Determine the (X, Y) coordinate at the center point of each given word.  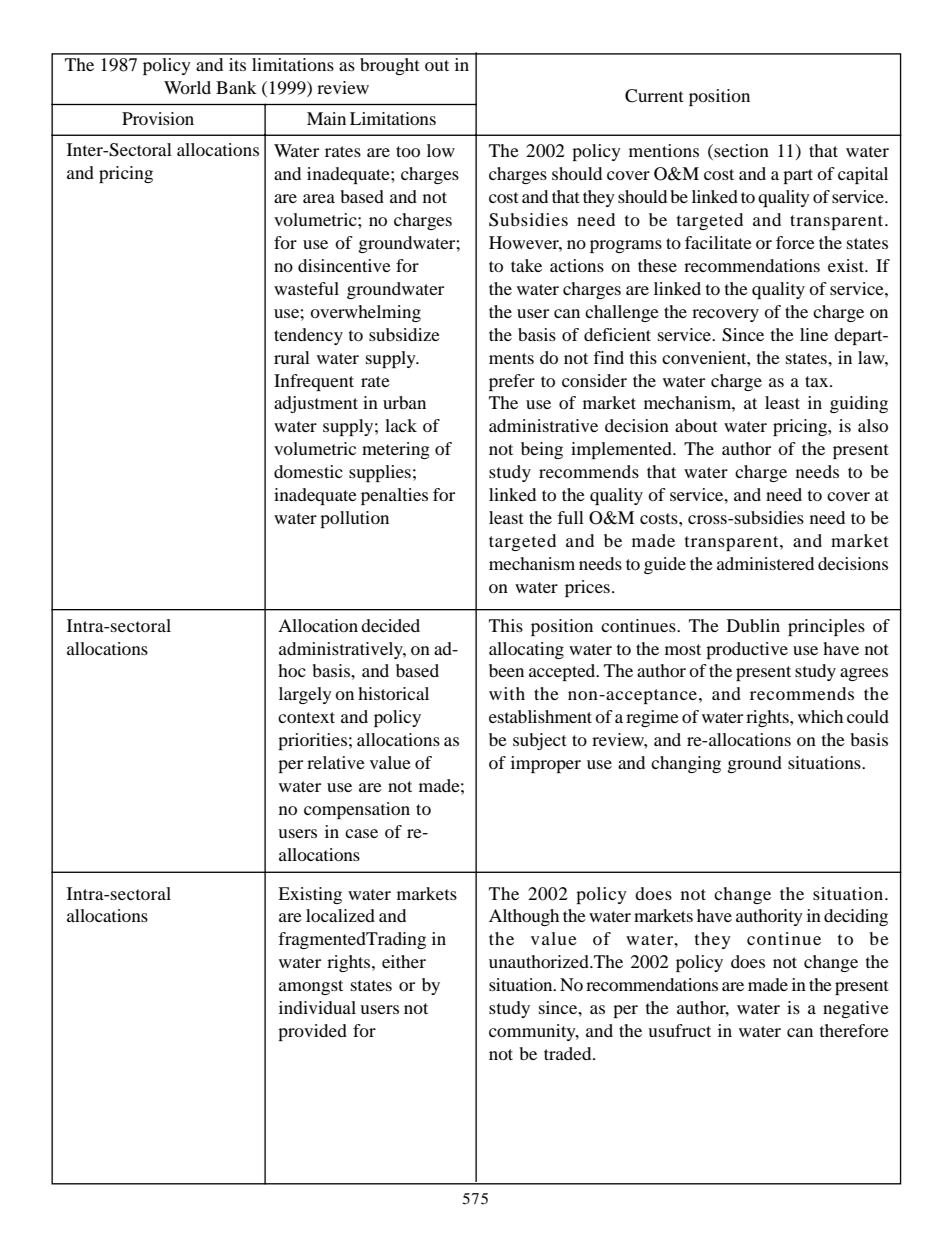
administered (765, 563)
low (441, 150)
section (740, 152)
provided (312, 1032)
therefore (854, 1030)
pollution (354, 519)
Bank (236, 87)
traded (569, 1053)
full (570, 517)
